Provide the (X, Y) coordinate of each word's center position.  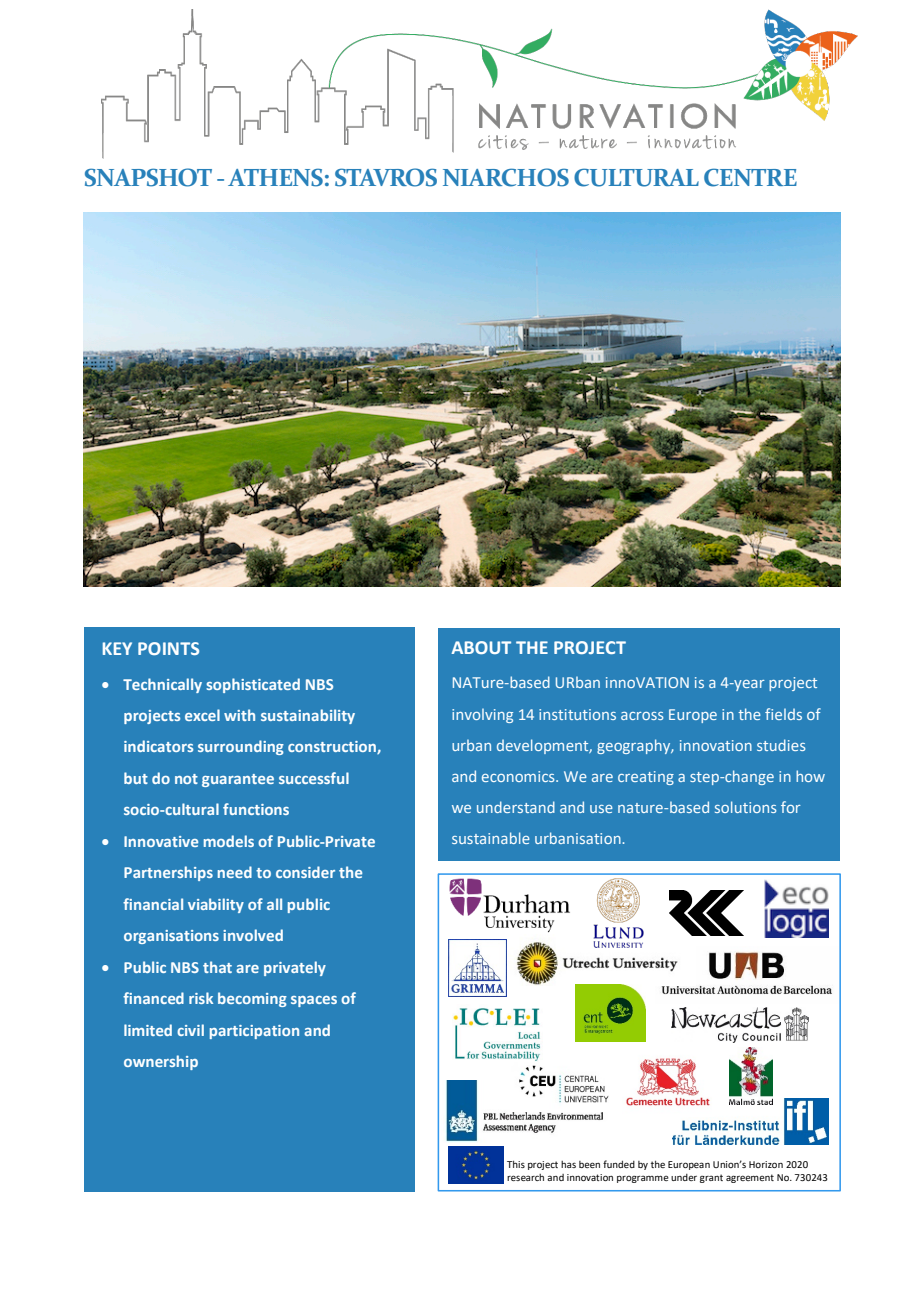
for (791, 807)
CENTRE (750, 177)
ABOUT (481, 647)
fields (783, 714)
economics (519, 776)
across (642, 716)
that (217, 967)
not (186, 779)
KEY (117, 648)
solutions (746, 807)
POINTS (168, 648)
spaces (314, 1001)
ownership (161, 1062)
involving (482, 715)
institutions (577, 714)
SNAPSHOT (148, 177)
